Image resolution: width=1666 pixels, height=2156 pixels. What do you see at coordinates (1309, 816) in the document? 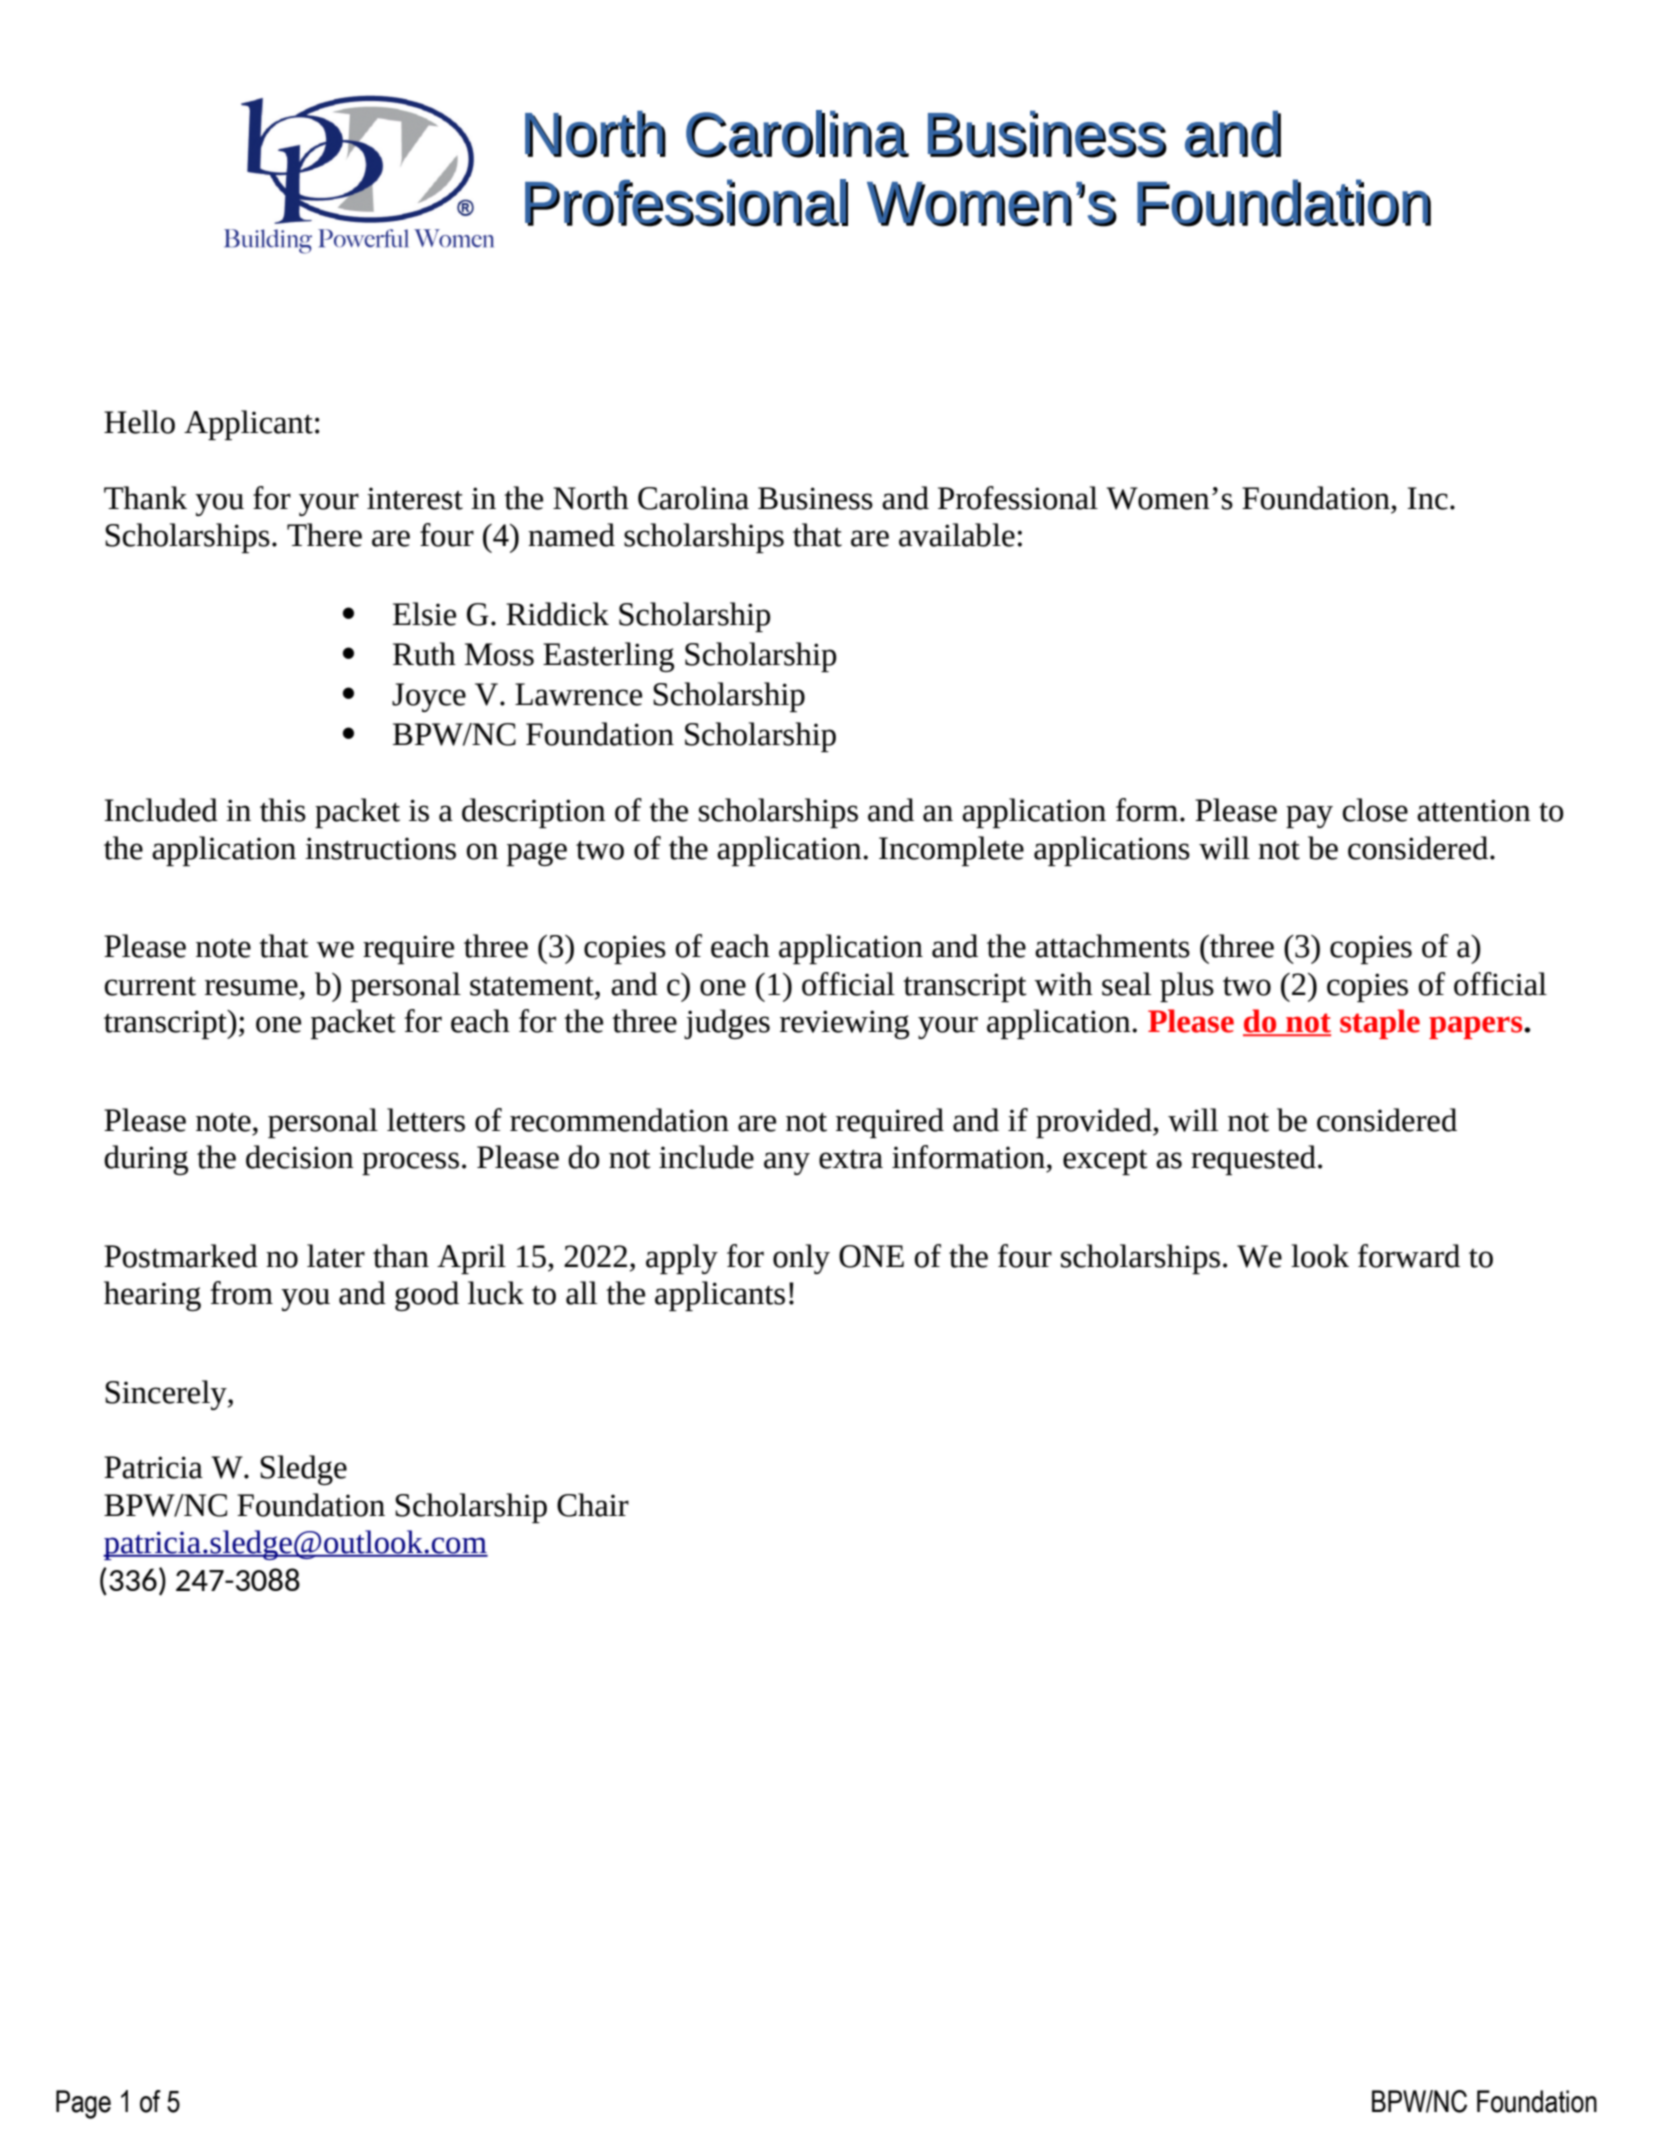
I see `pay` at bounding box center [1309, 816].
